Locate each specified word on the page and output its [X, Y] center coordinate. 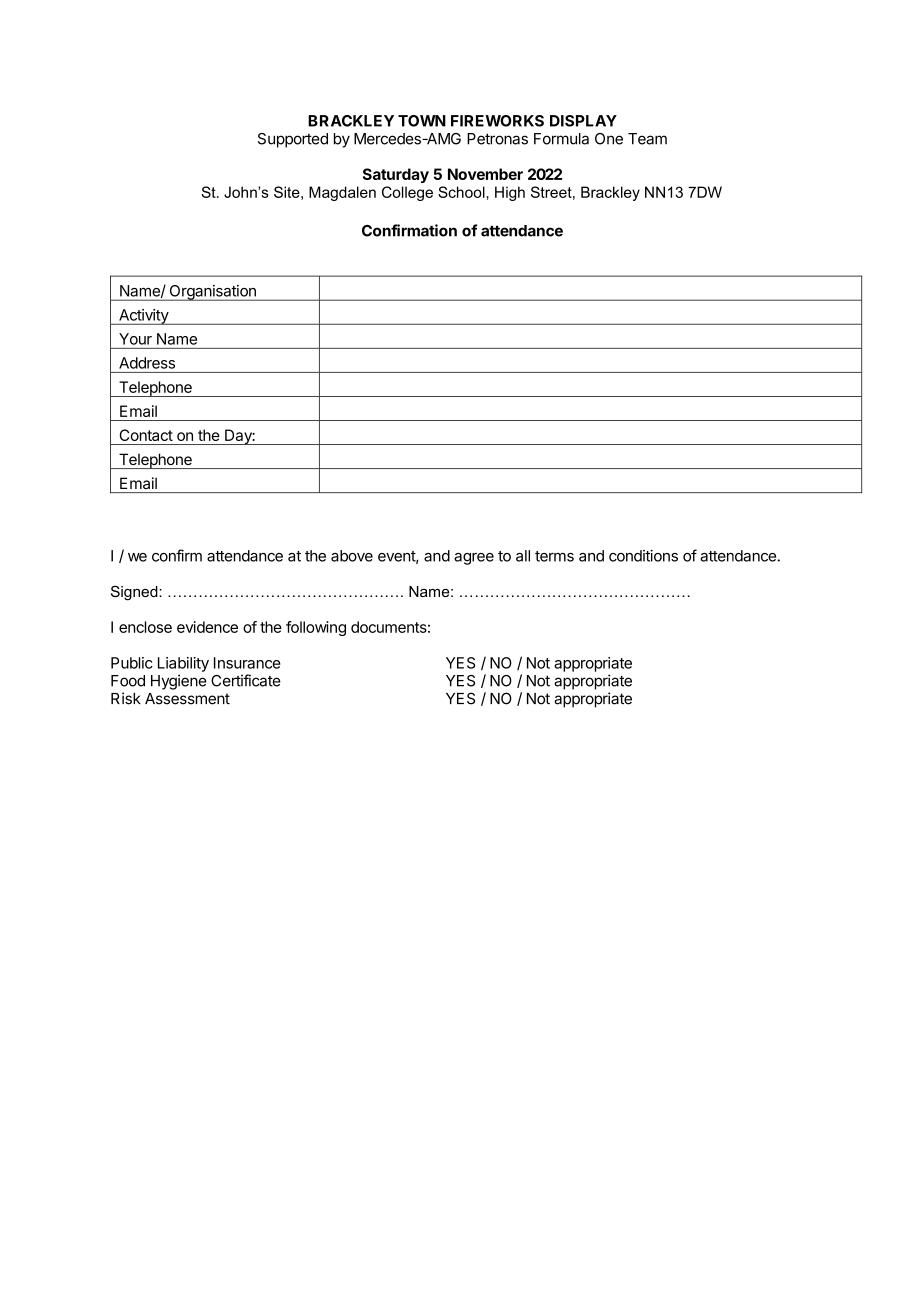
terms [554, 556]
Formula [561, 139]
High [510, 193]
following [316, 628]
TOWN [422, 121]
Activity [143, 317]
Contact [146, 435]
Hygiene [179, 682]
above [352, 556]
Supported [293, 140]
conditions [643, 556]
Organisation [212, 293]
